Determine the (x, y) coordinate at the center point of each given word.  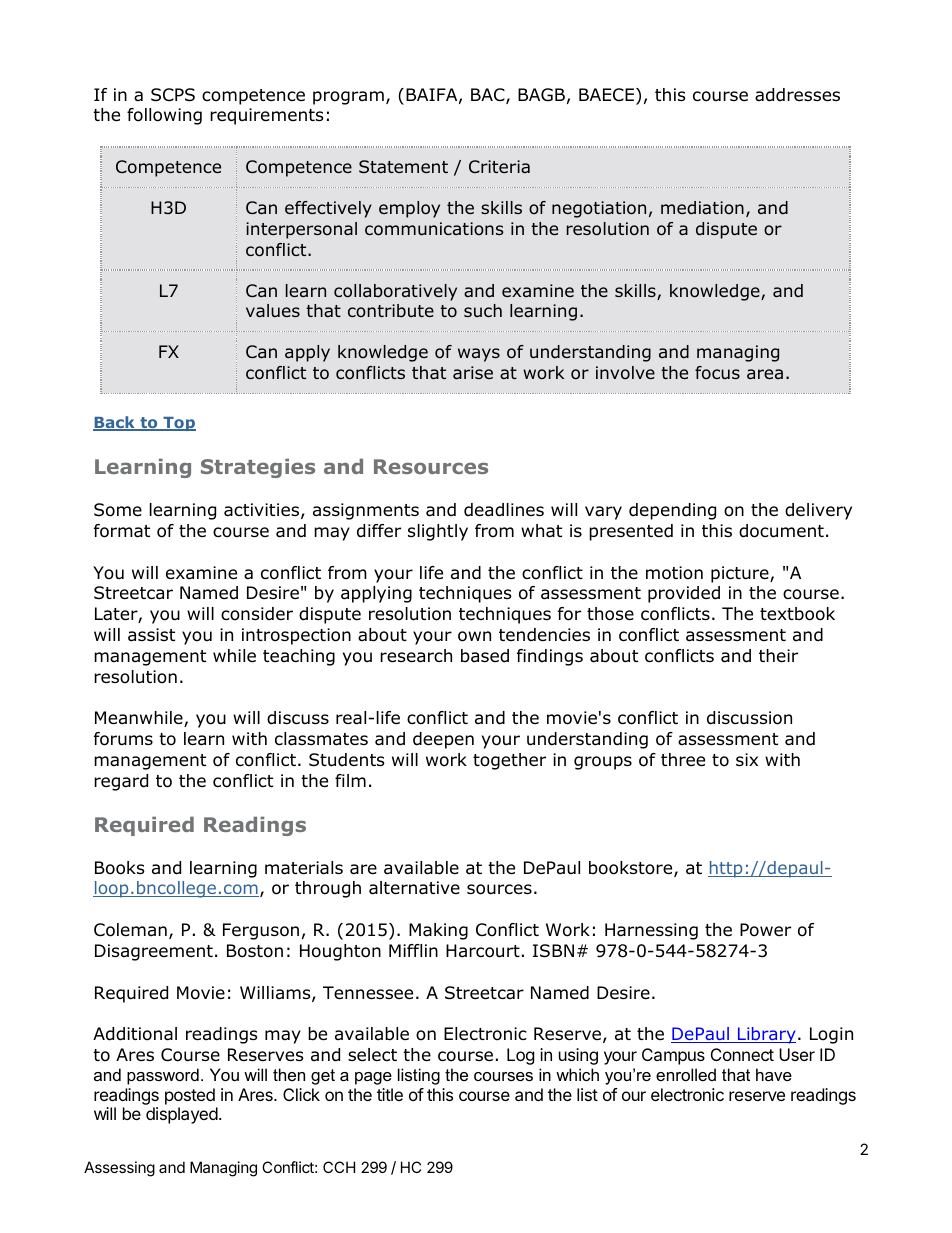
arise (473, 373)
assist (151, 635)
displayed (182, 1115)
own (474, 636)
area (765, 374)
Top (178, 424)
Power (765, 930)
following (164, 116)
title (390, 1094)
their (778, 656)
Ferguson (261, 931)
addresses (797, 95)
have (774, 1074)
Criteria (499, 166)
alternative (414, 888)
